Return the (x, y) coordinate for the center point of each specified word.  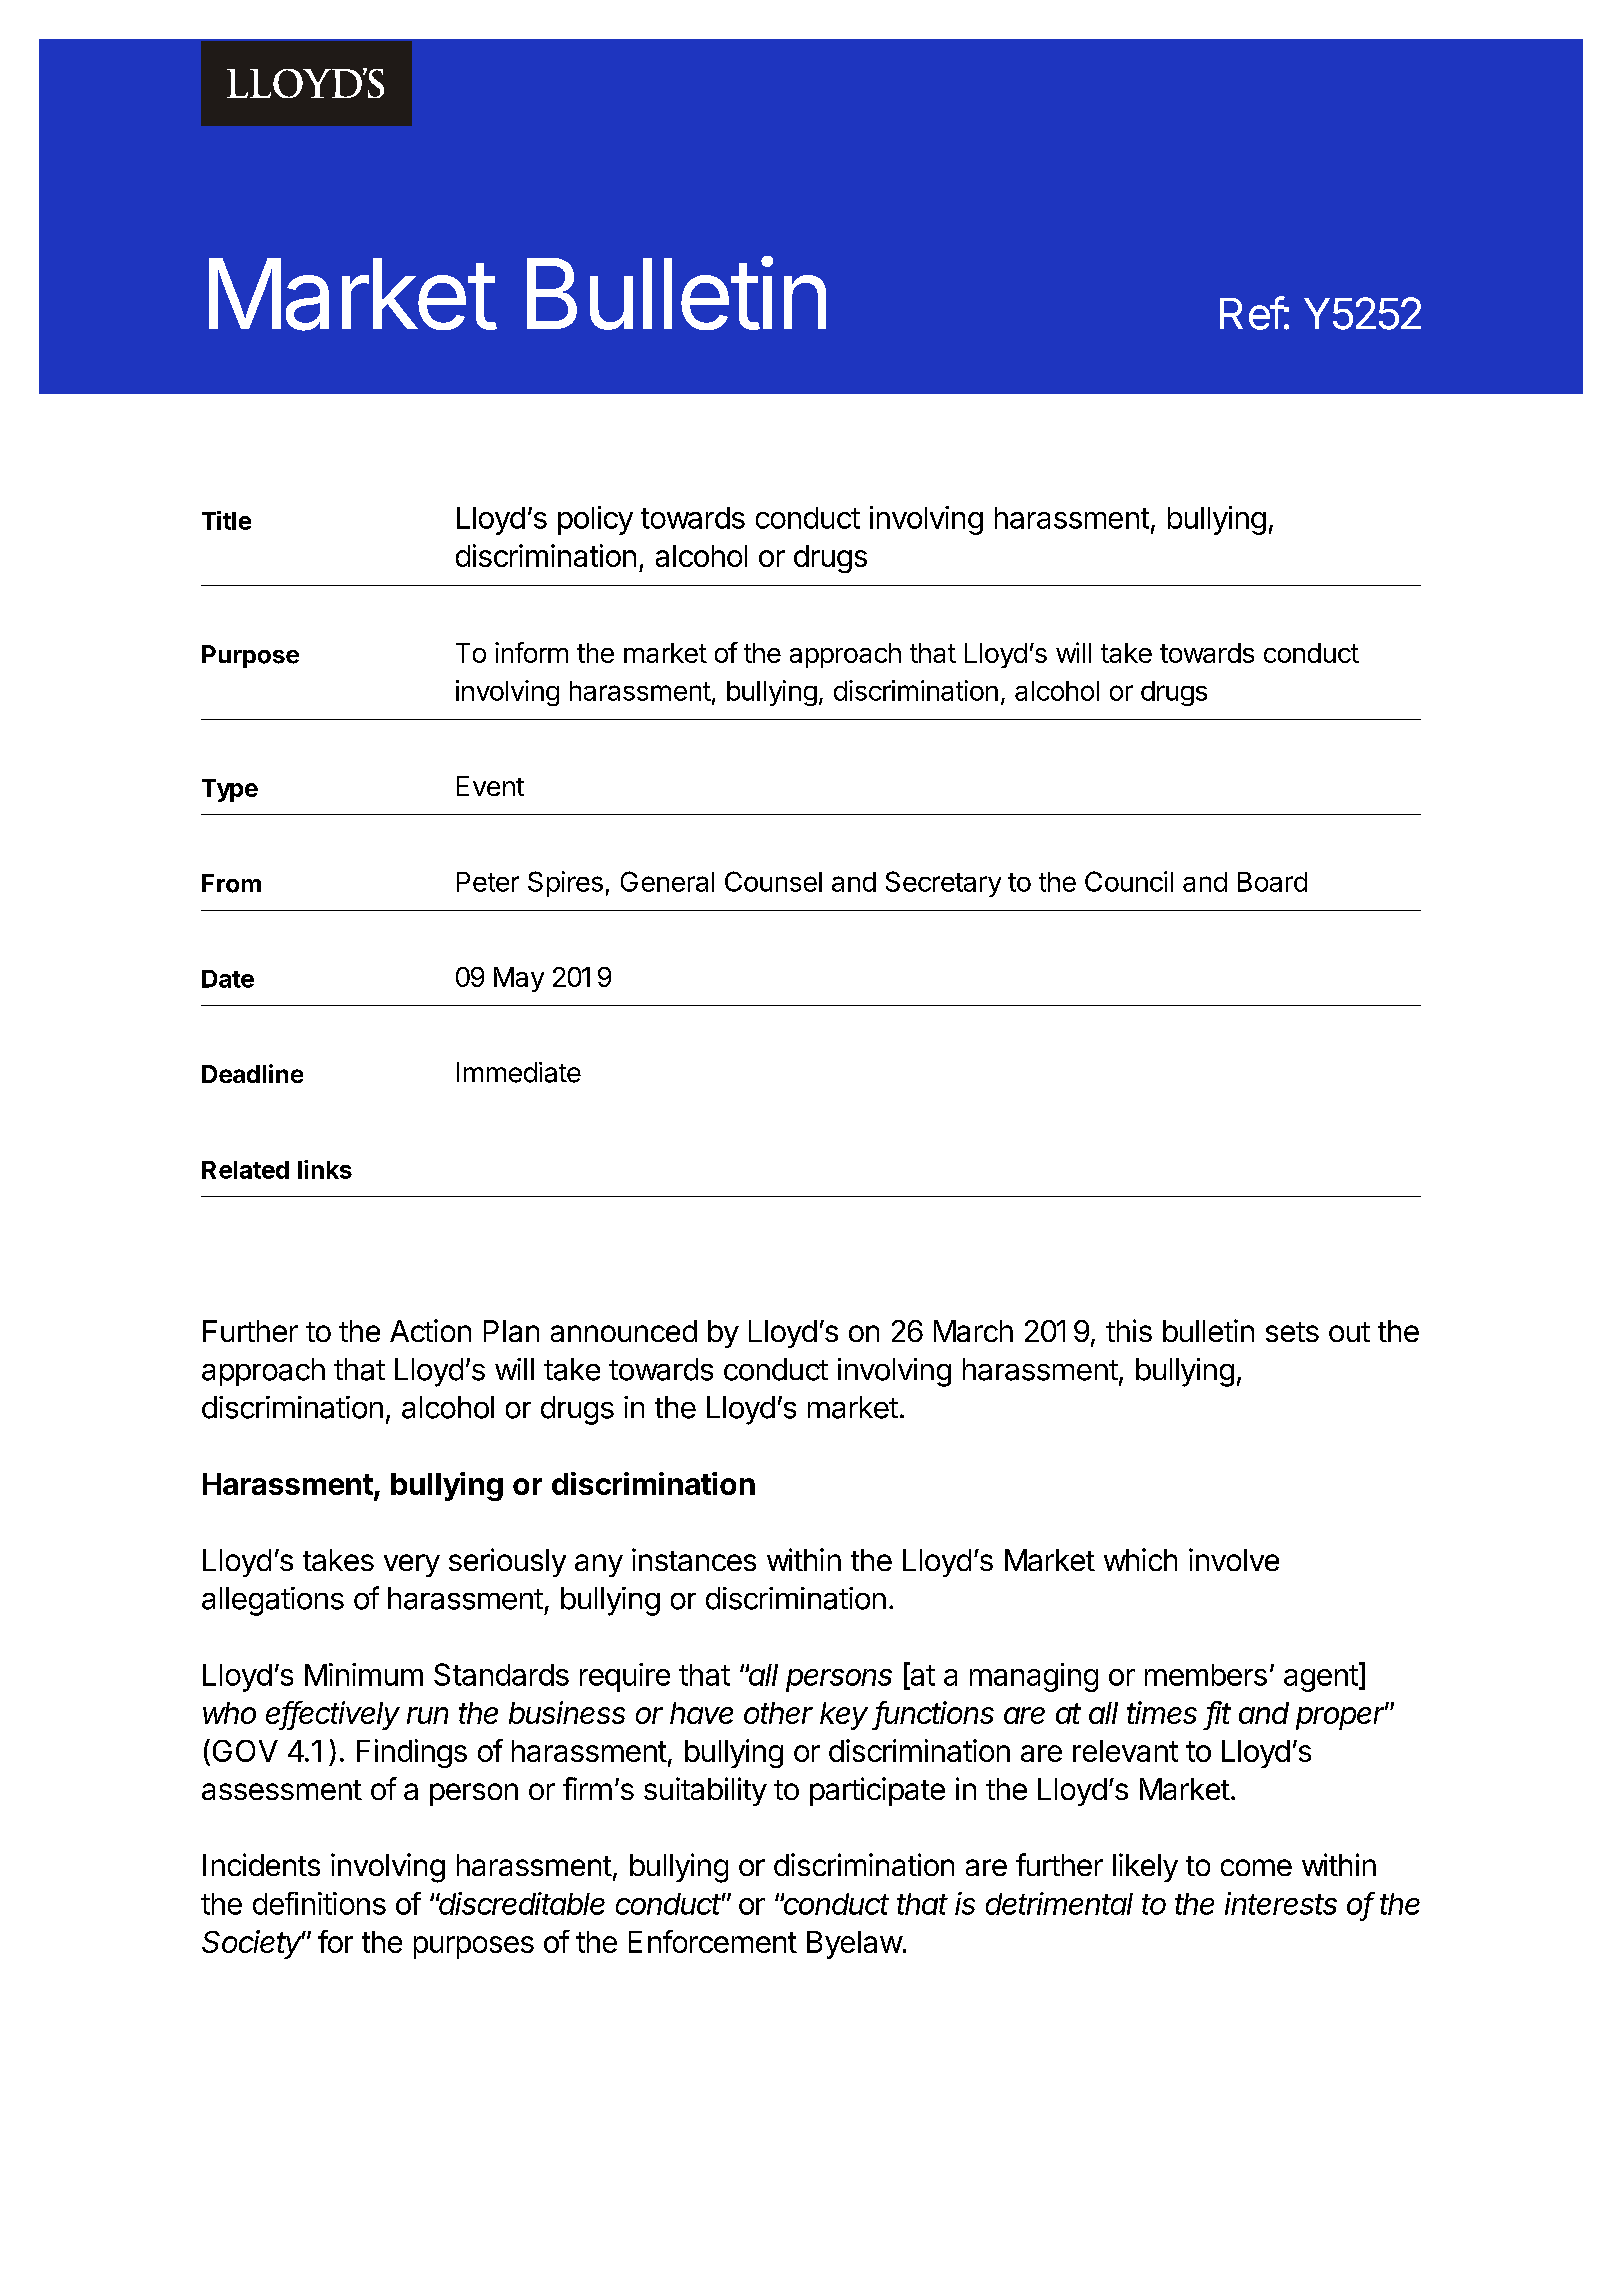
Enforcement (713, 1941)
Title (226, 520)
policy (595, 520)
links (325, 1169)
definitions (319, 1903)
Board (1272, 882)
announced (624, 1331)
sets (1292, 1332)
